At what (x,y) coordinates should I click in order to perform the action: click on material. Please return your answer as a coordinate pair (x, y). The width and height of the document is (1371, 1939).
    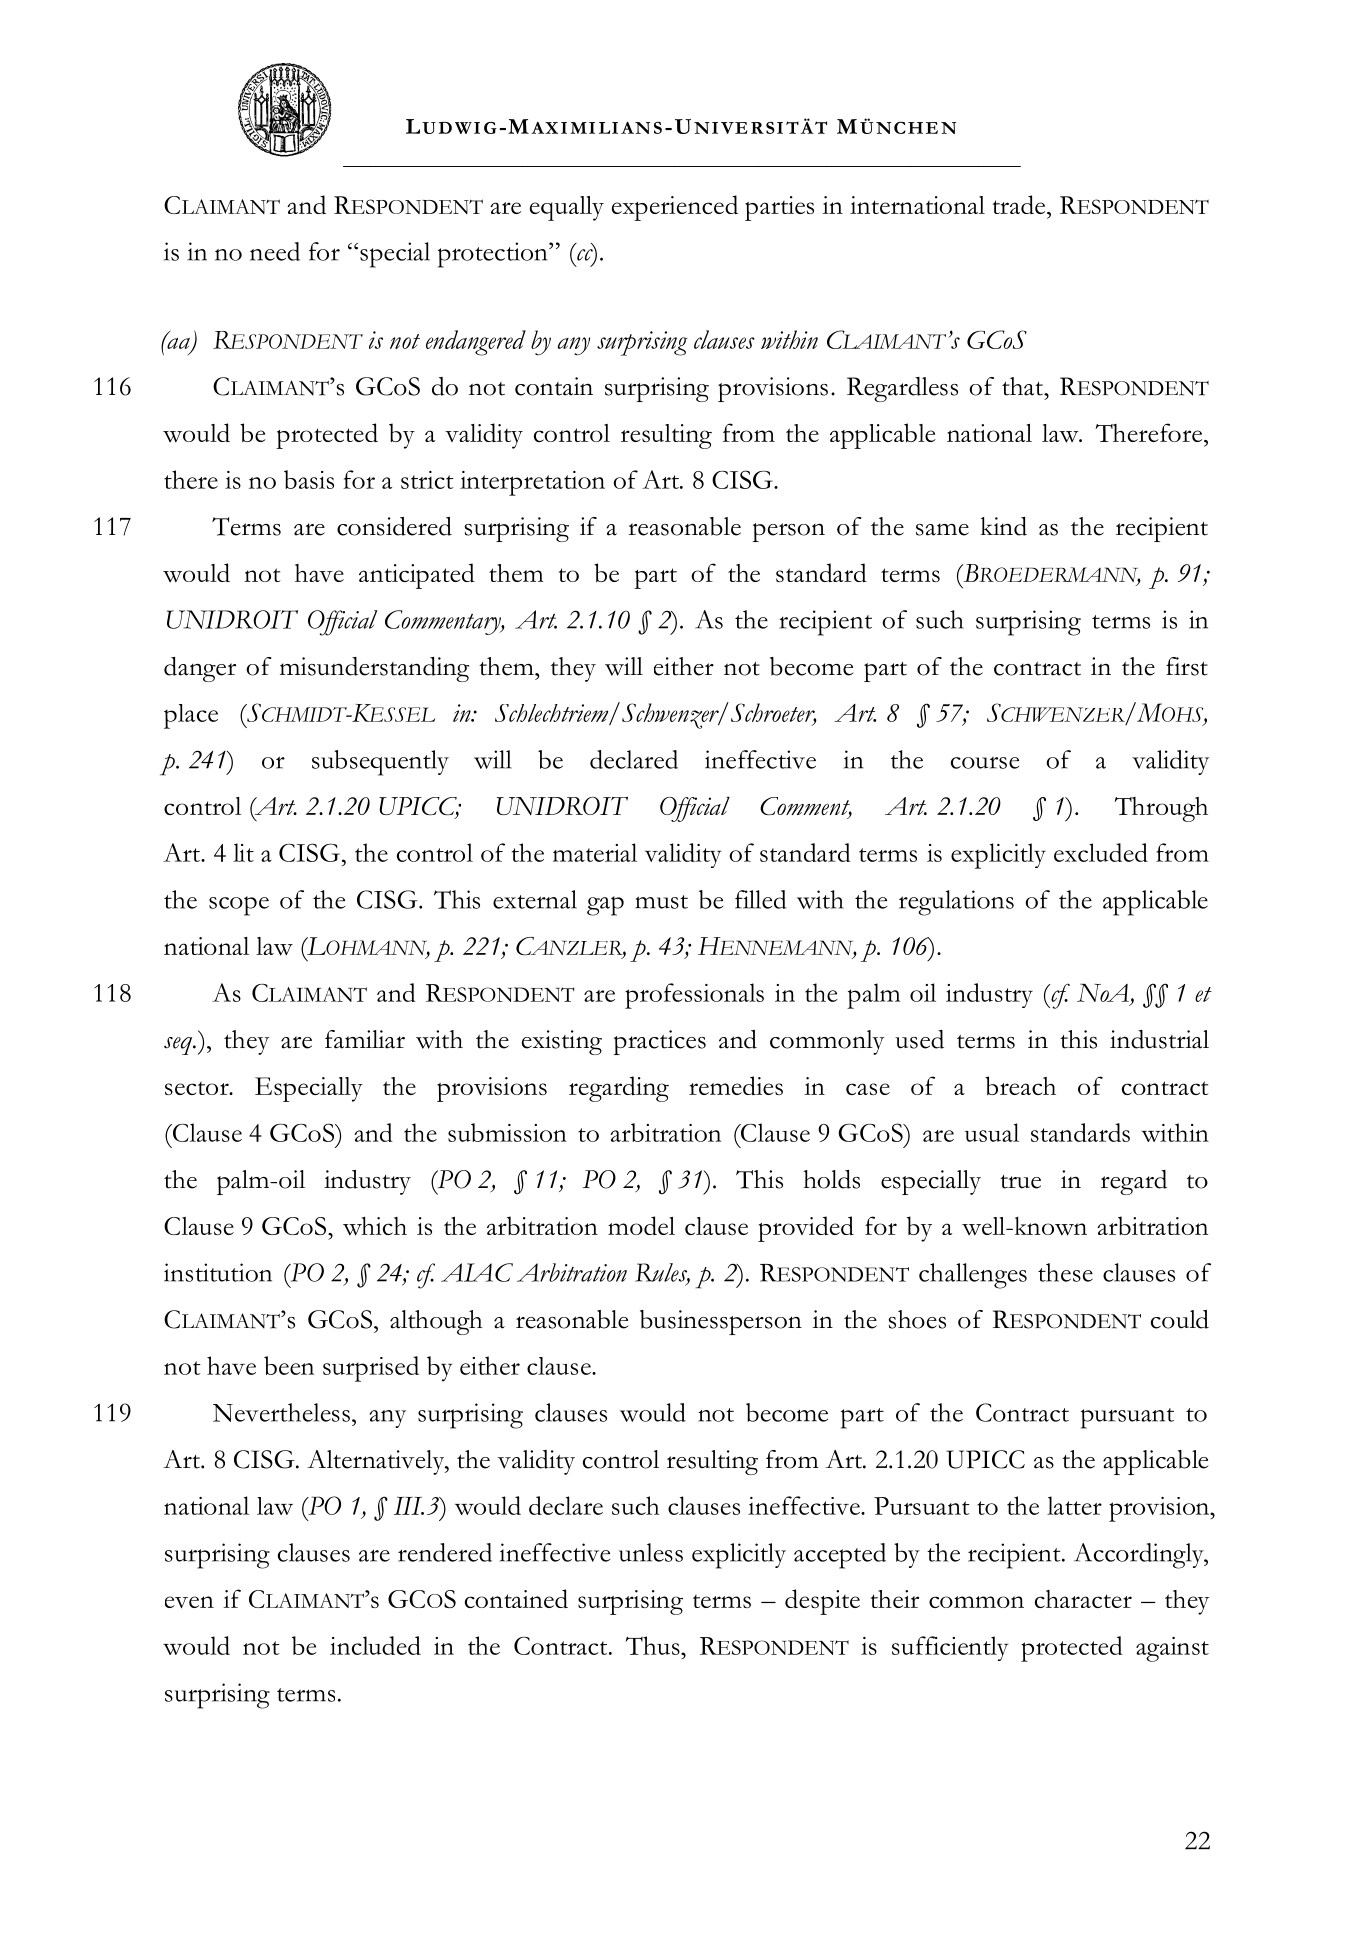
    Looking at the image, I should click on (595, 852).
